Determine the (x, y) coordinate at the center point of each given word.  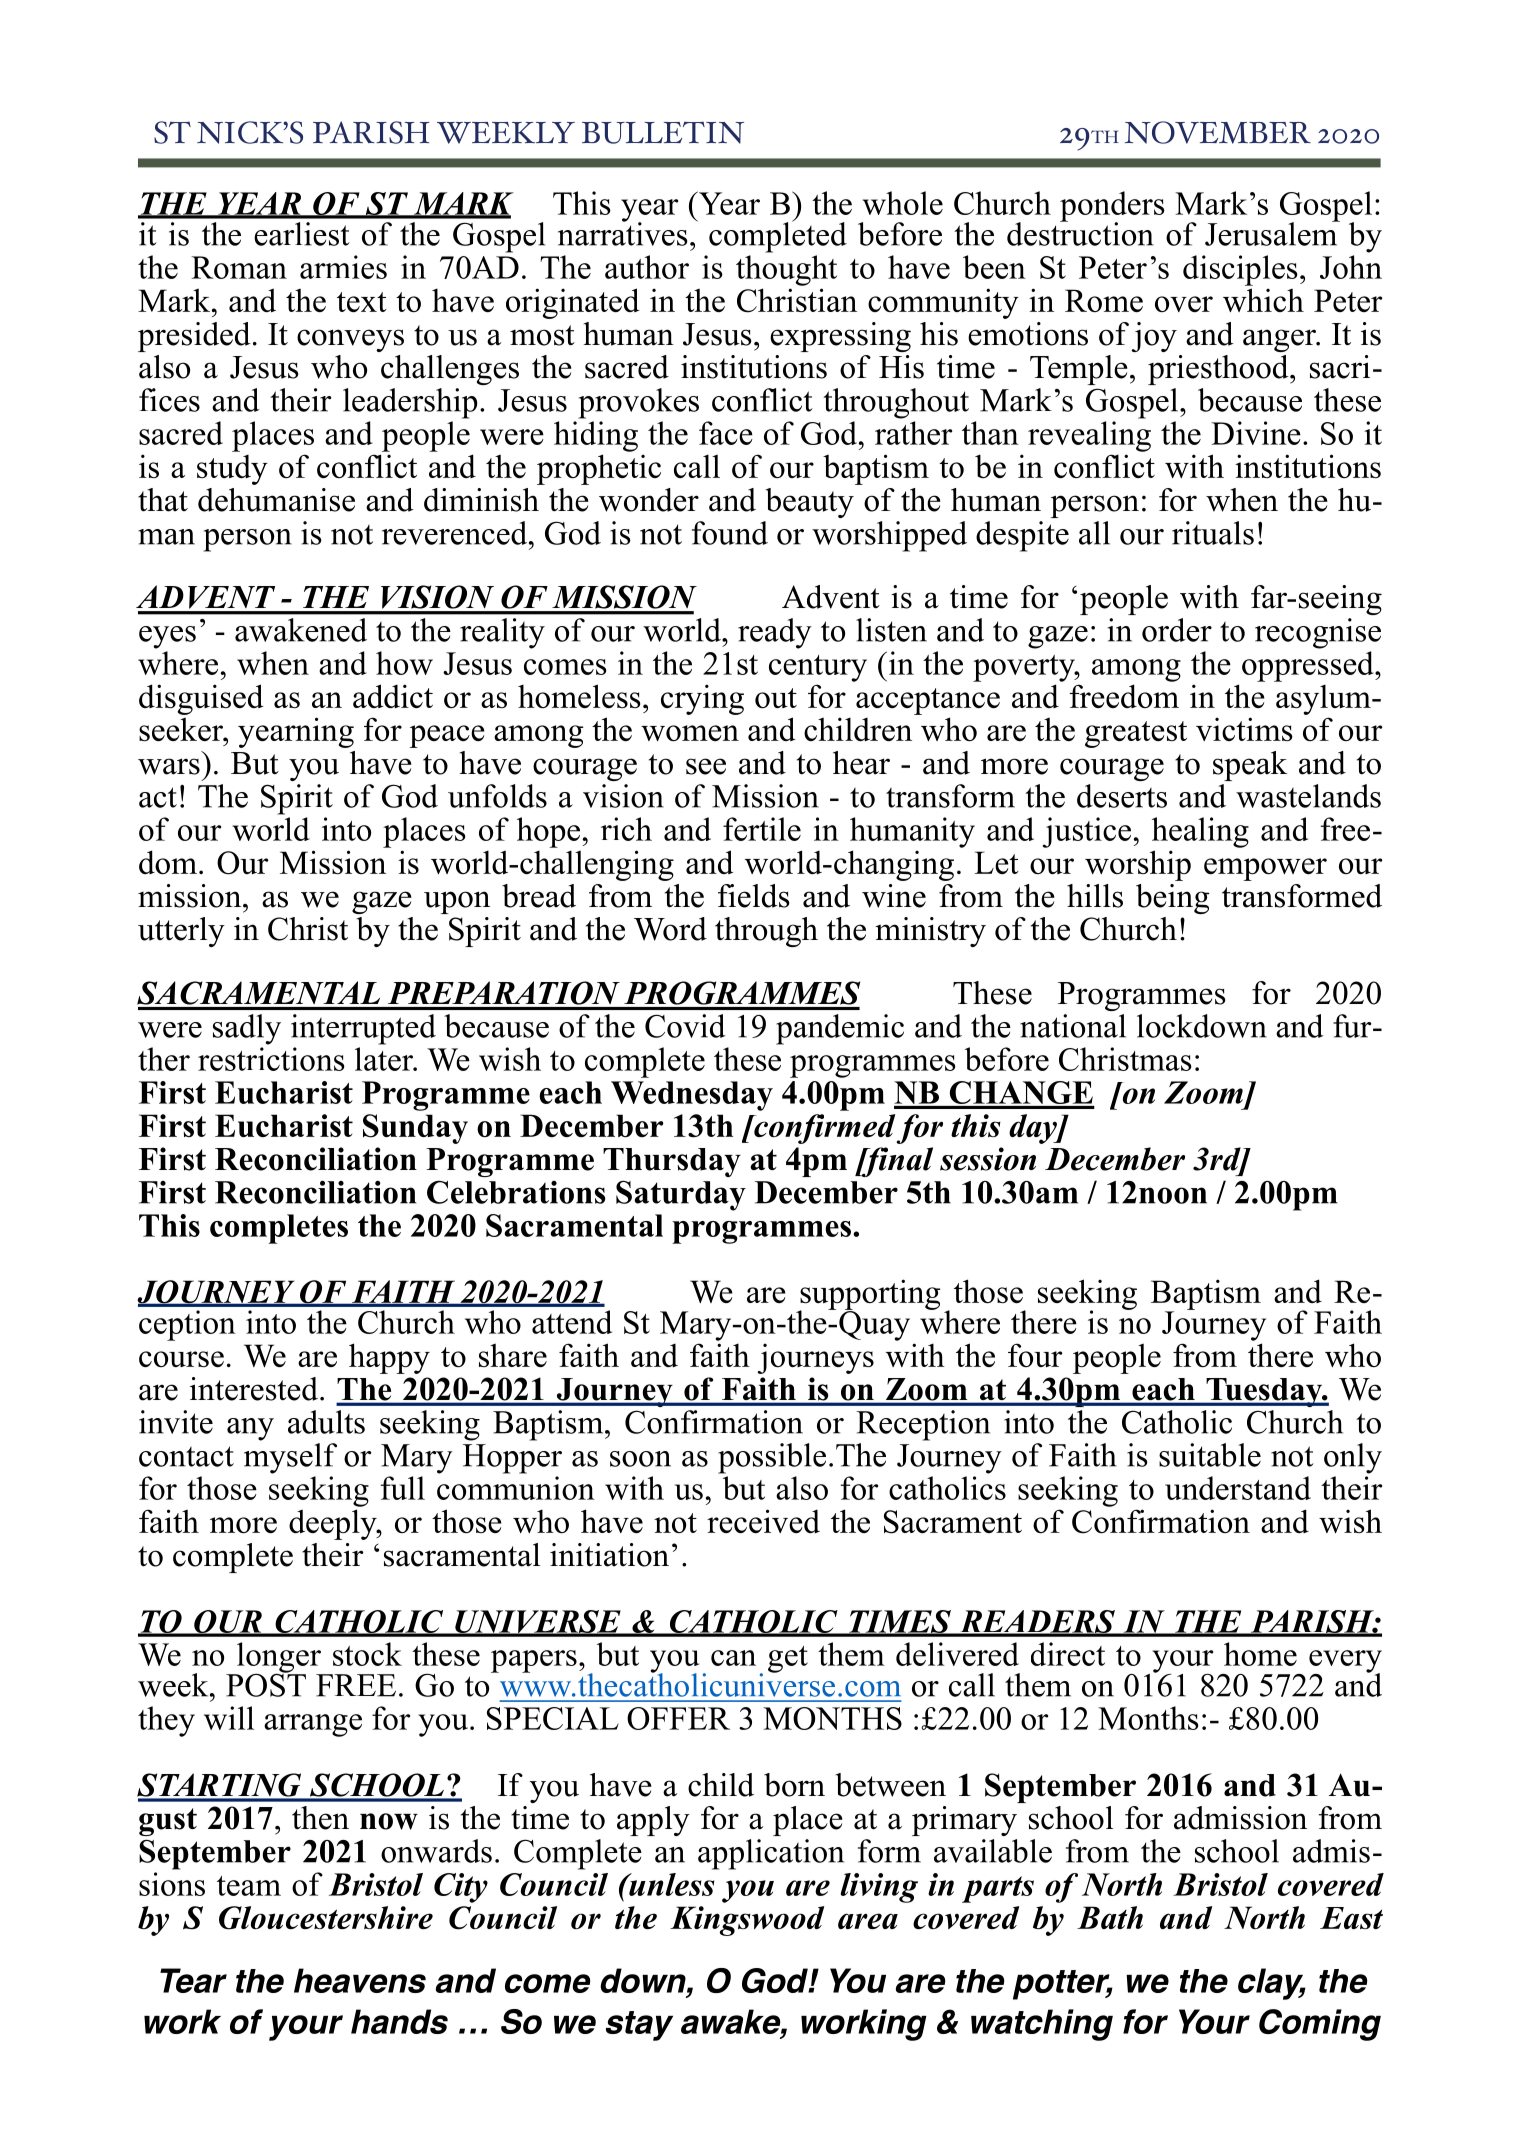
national (1073, 1026)
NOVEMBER (1218, 132)
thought (786, 270)
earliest (302, 234)
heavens (360, 1980)
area (868, 1921)
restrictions (271, 1059)
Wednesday (692, 1096)
